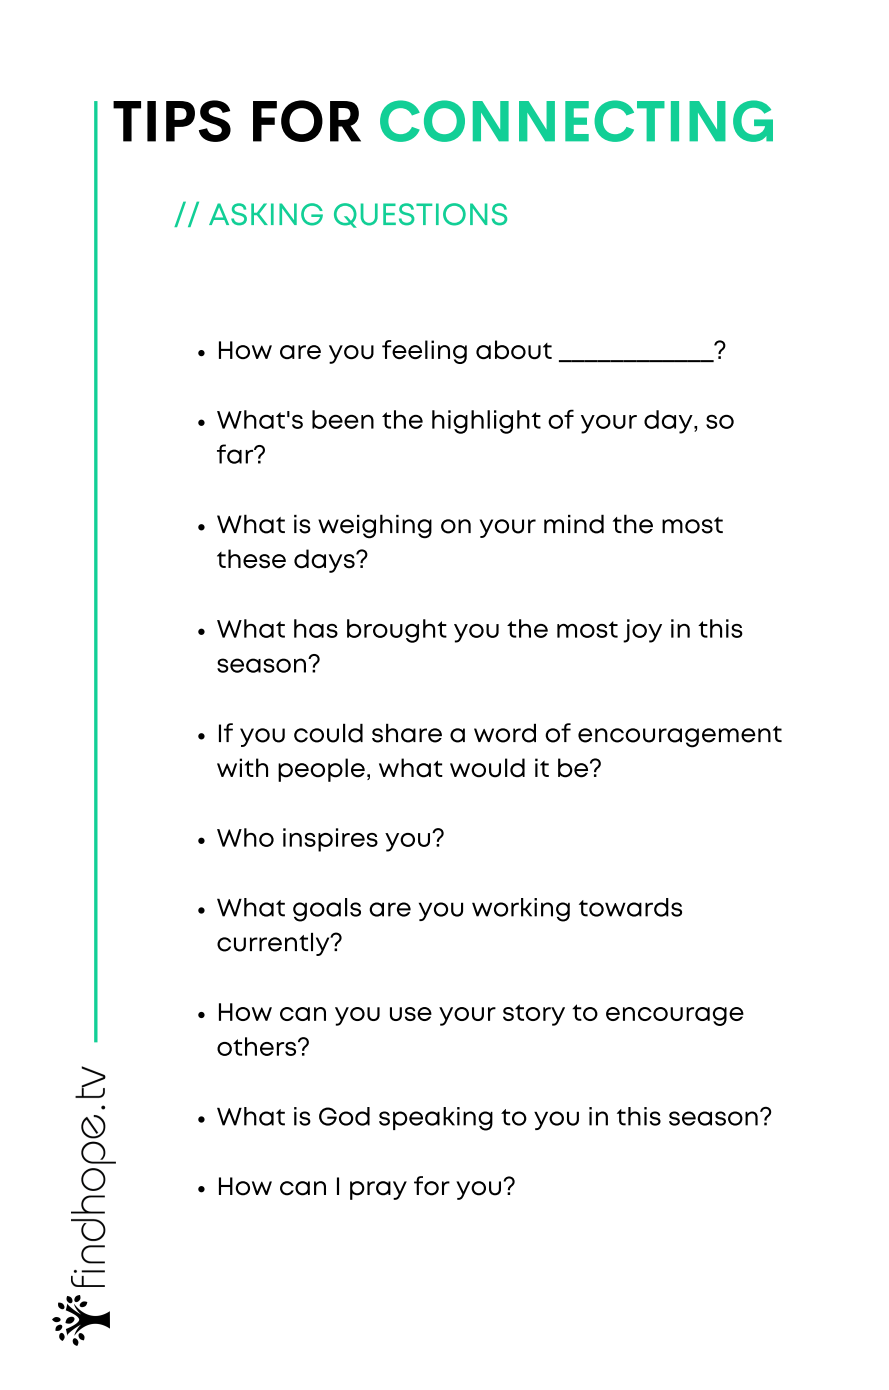 The width and height of the image is (889, 1390). What do you see at coordinates (642, 631) in the image?
I see `joy` at bounding box center [642, 631].
